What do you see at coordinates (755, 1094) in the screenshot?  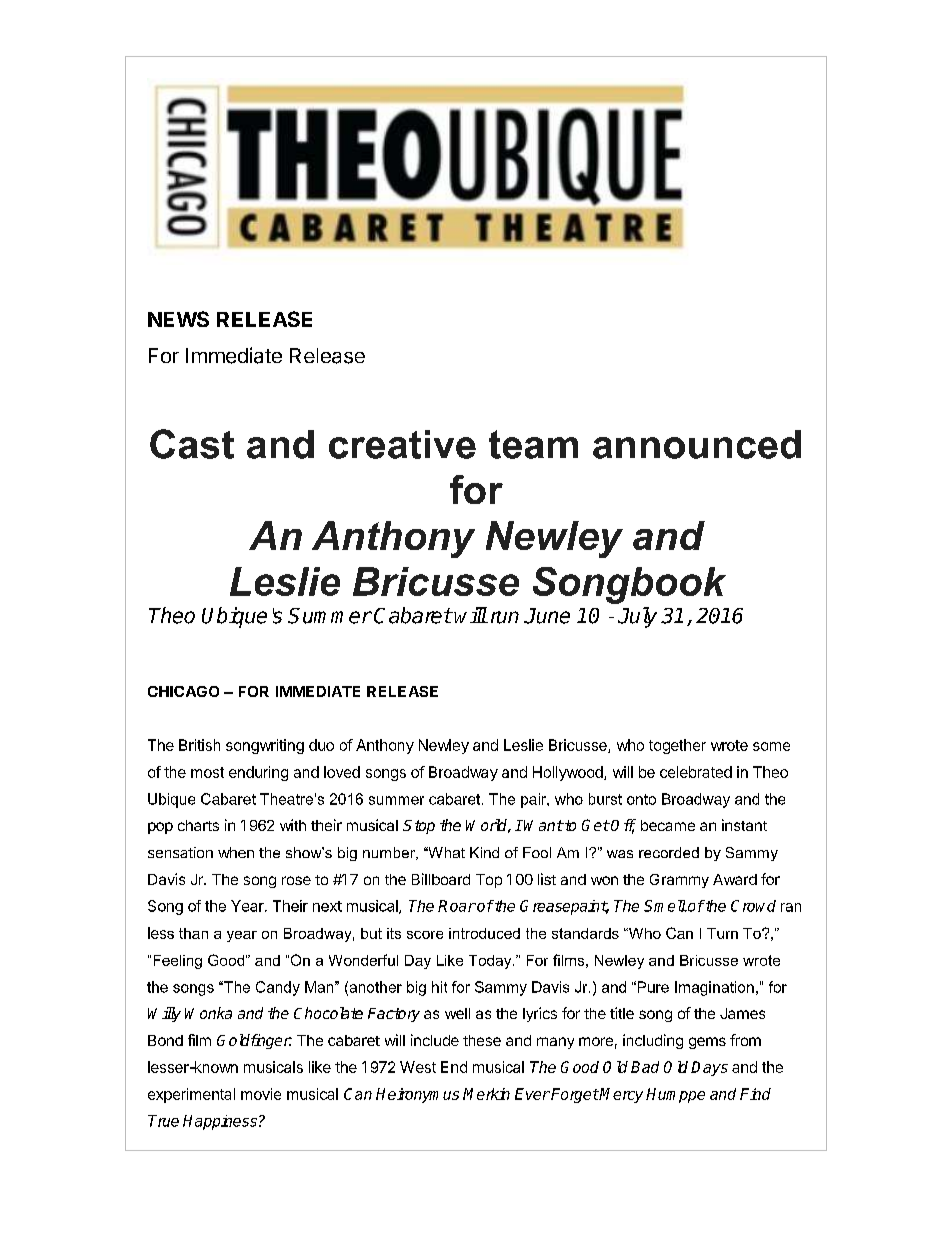 I see `Find` at bounding box center [755, 1094].
